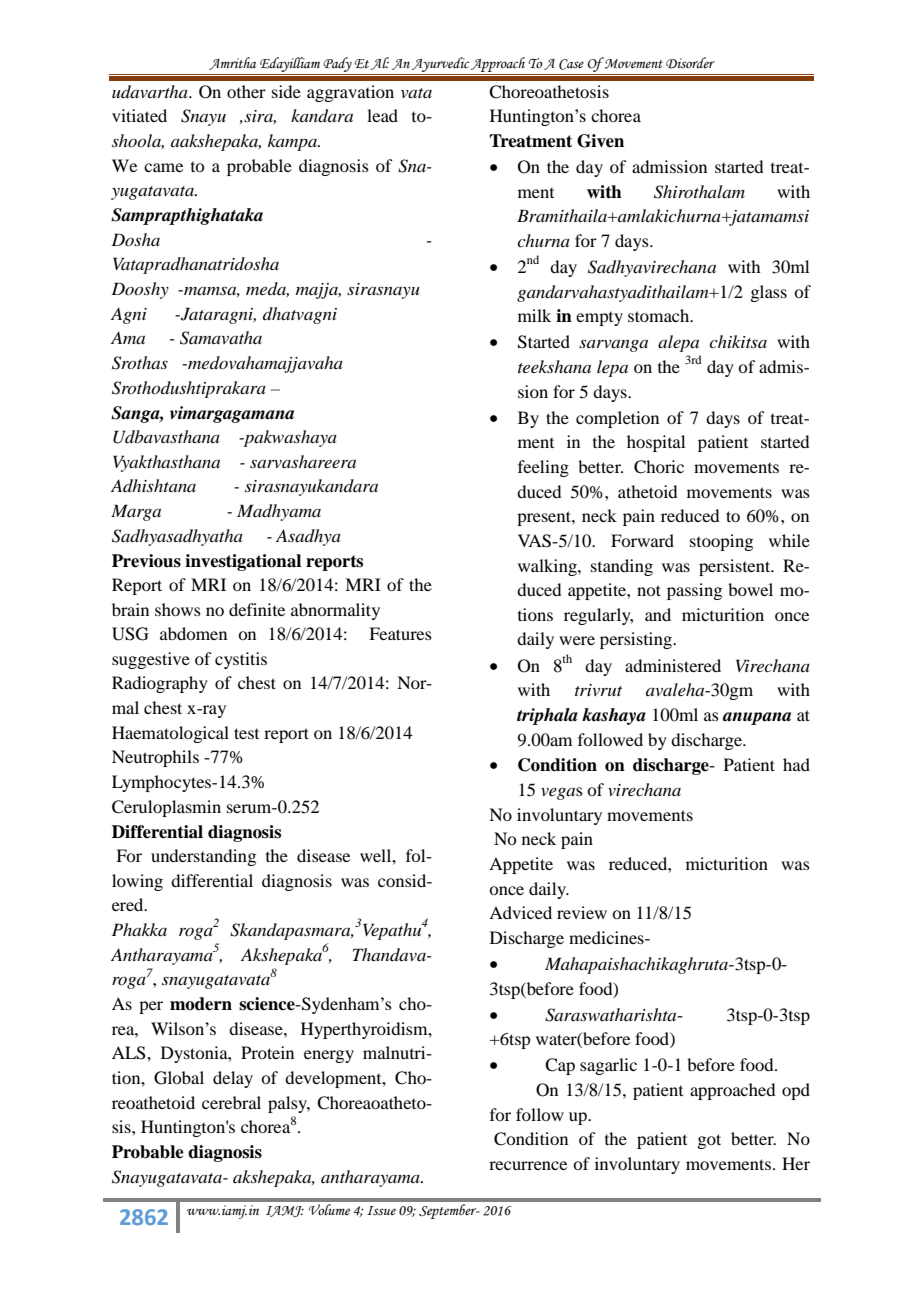 Image resolution: width=924 pixels, height=1308 pixels. Describe the element at coordinates (543, 468) in the document. I see `feeling` at that location.
